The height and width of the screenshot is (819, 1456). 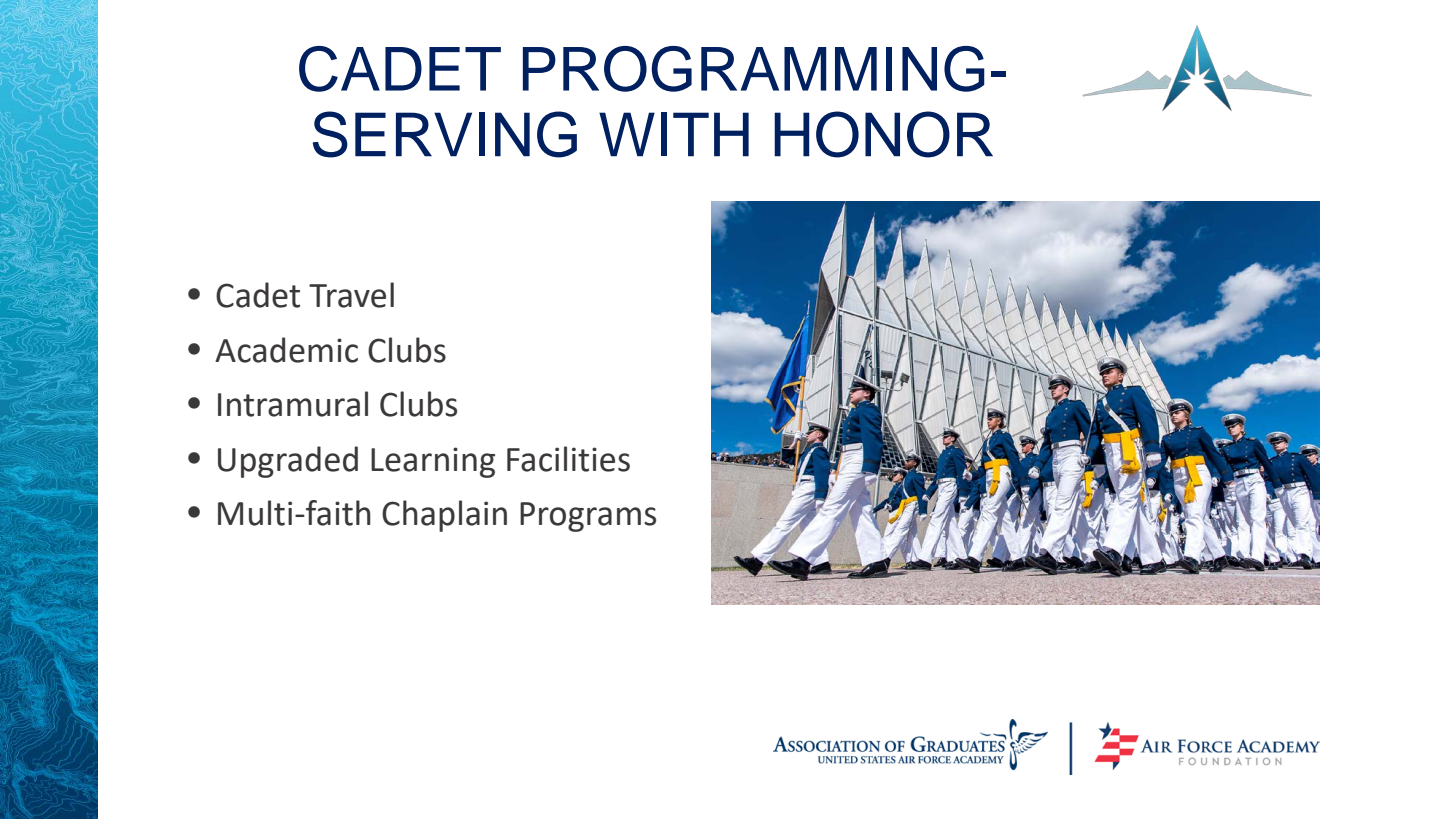 What do you see at coordinates (351, 295) in the screenshot?
I see `Travel` at bounding box center [351, 295].
